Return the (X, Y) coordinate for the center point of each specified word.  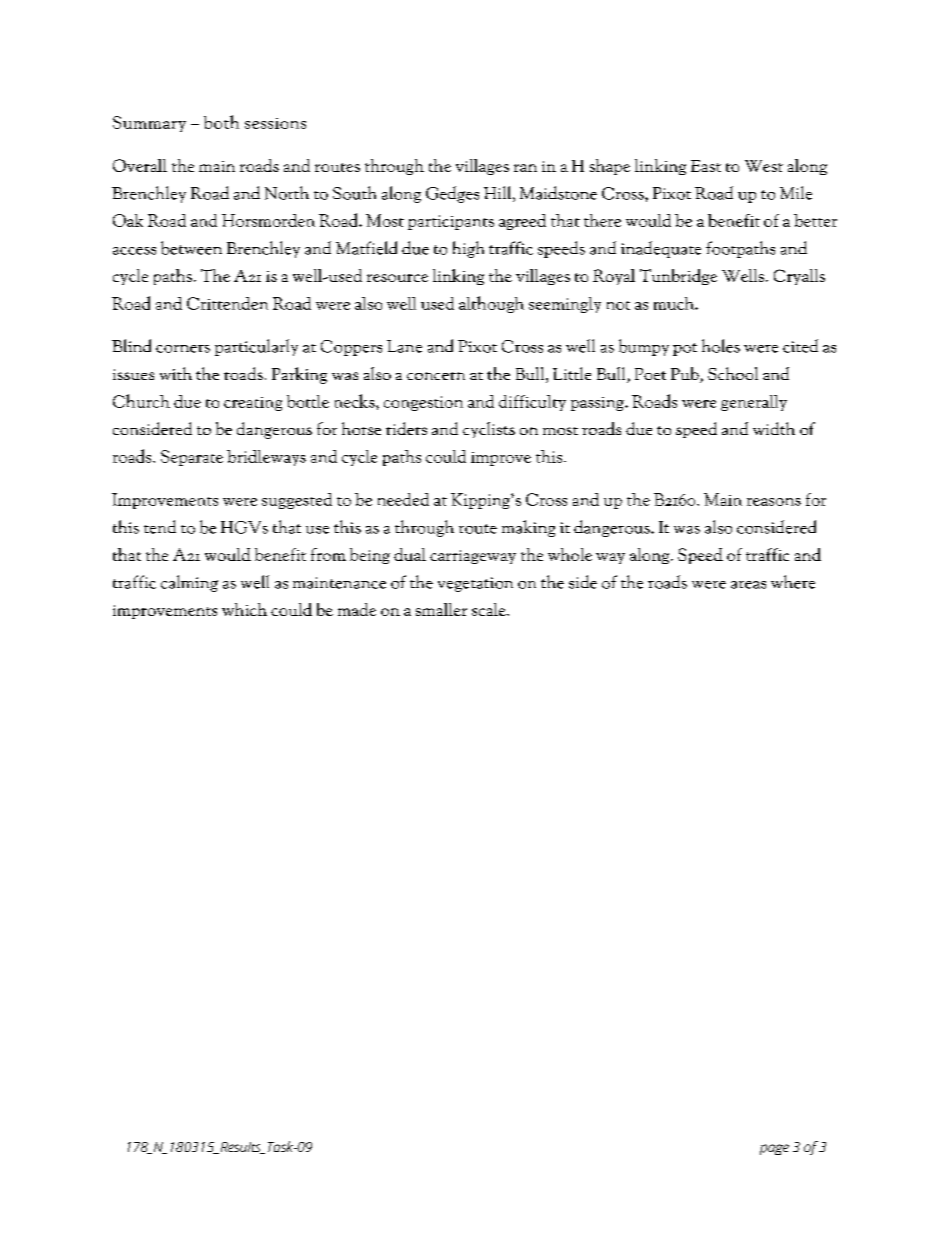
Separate (192, 458)
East (706, 166)
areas (748, 585)
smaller (441, 609)
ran (525, 168)
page (774, 1149)
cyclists (489, 430)
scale (490, 609)
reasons (774, 502)
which (244, 609)
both (221, 122)
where (793, 582)
